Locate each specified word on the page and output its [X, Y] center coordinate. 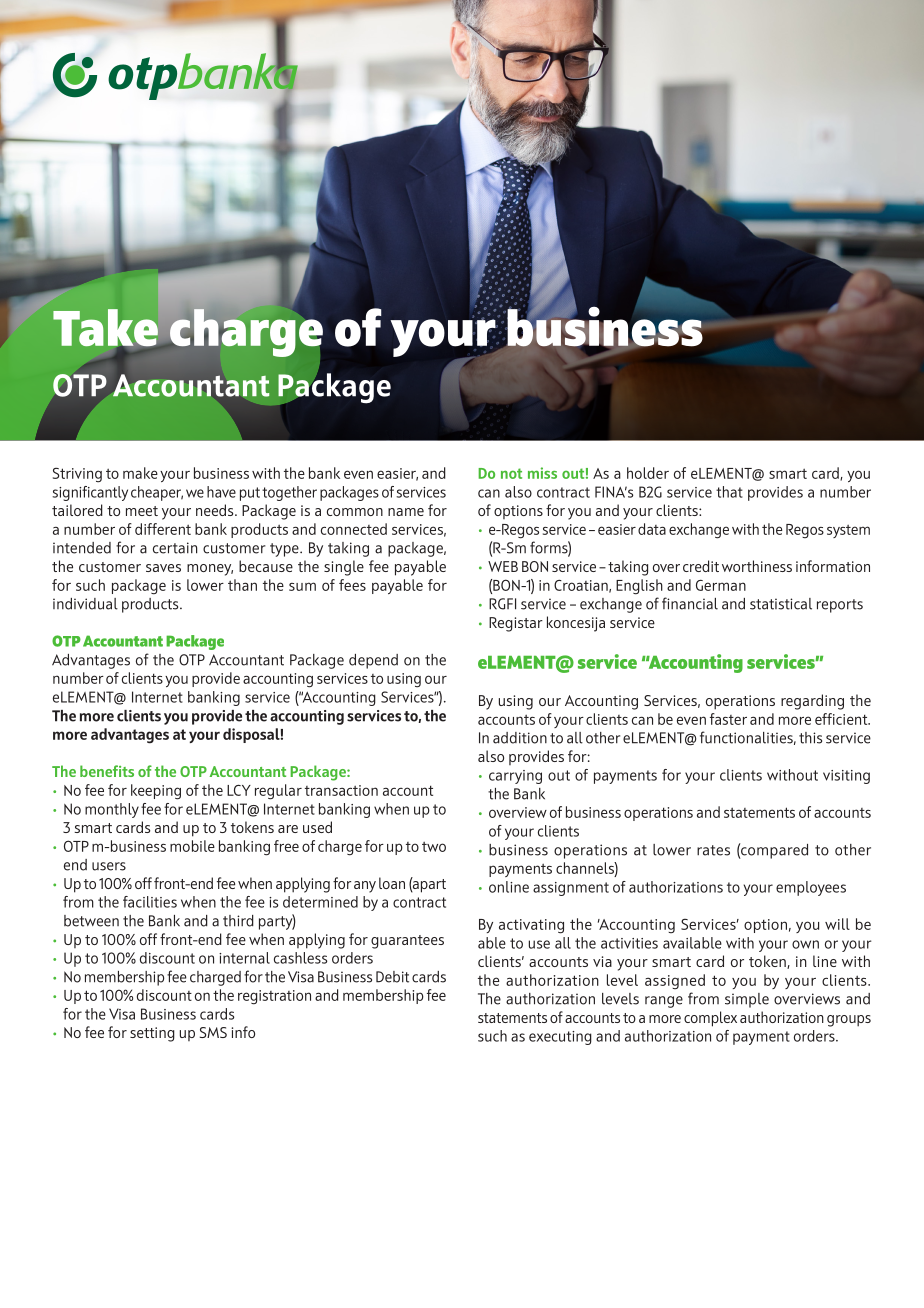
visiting [846, 777]
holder [648, 473]
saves [163, 568]
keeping [156, 792]
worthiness [757, 566]
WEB [503, 566]
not [511, 473]
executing [560, 1038]
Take [106, 328]
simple [747, 1000]
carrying [515, 777]
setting [152, 1034]
